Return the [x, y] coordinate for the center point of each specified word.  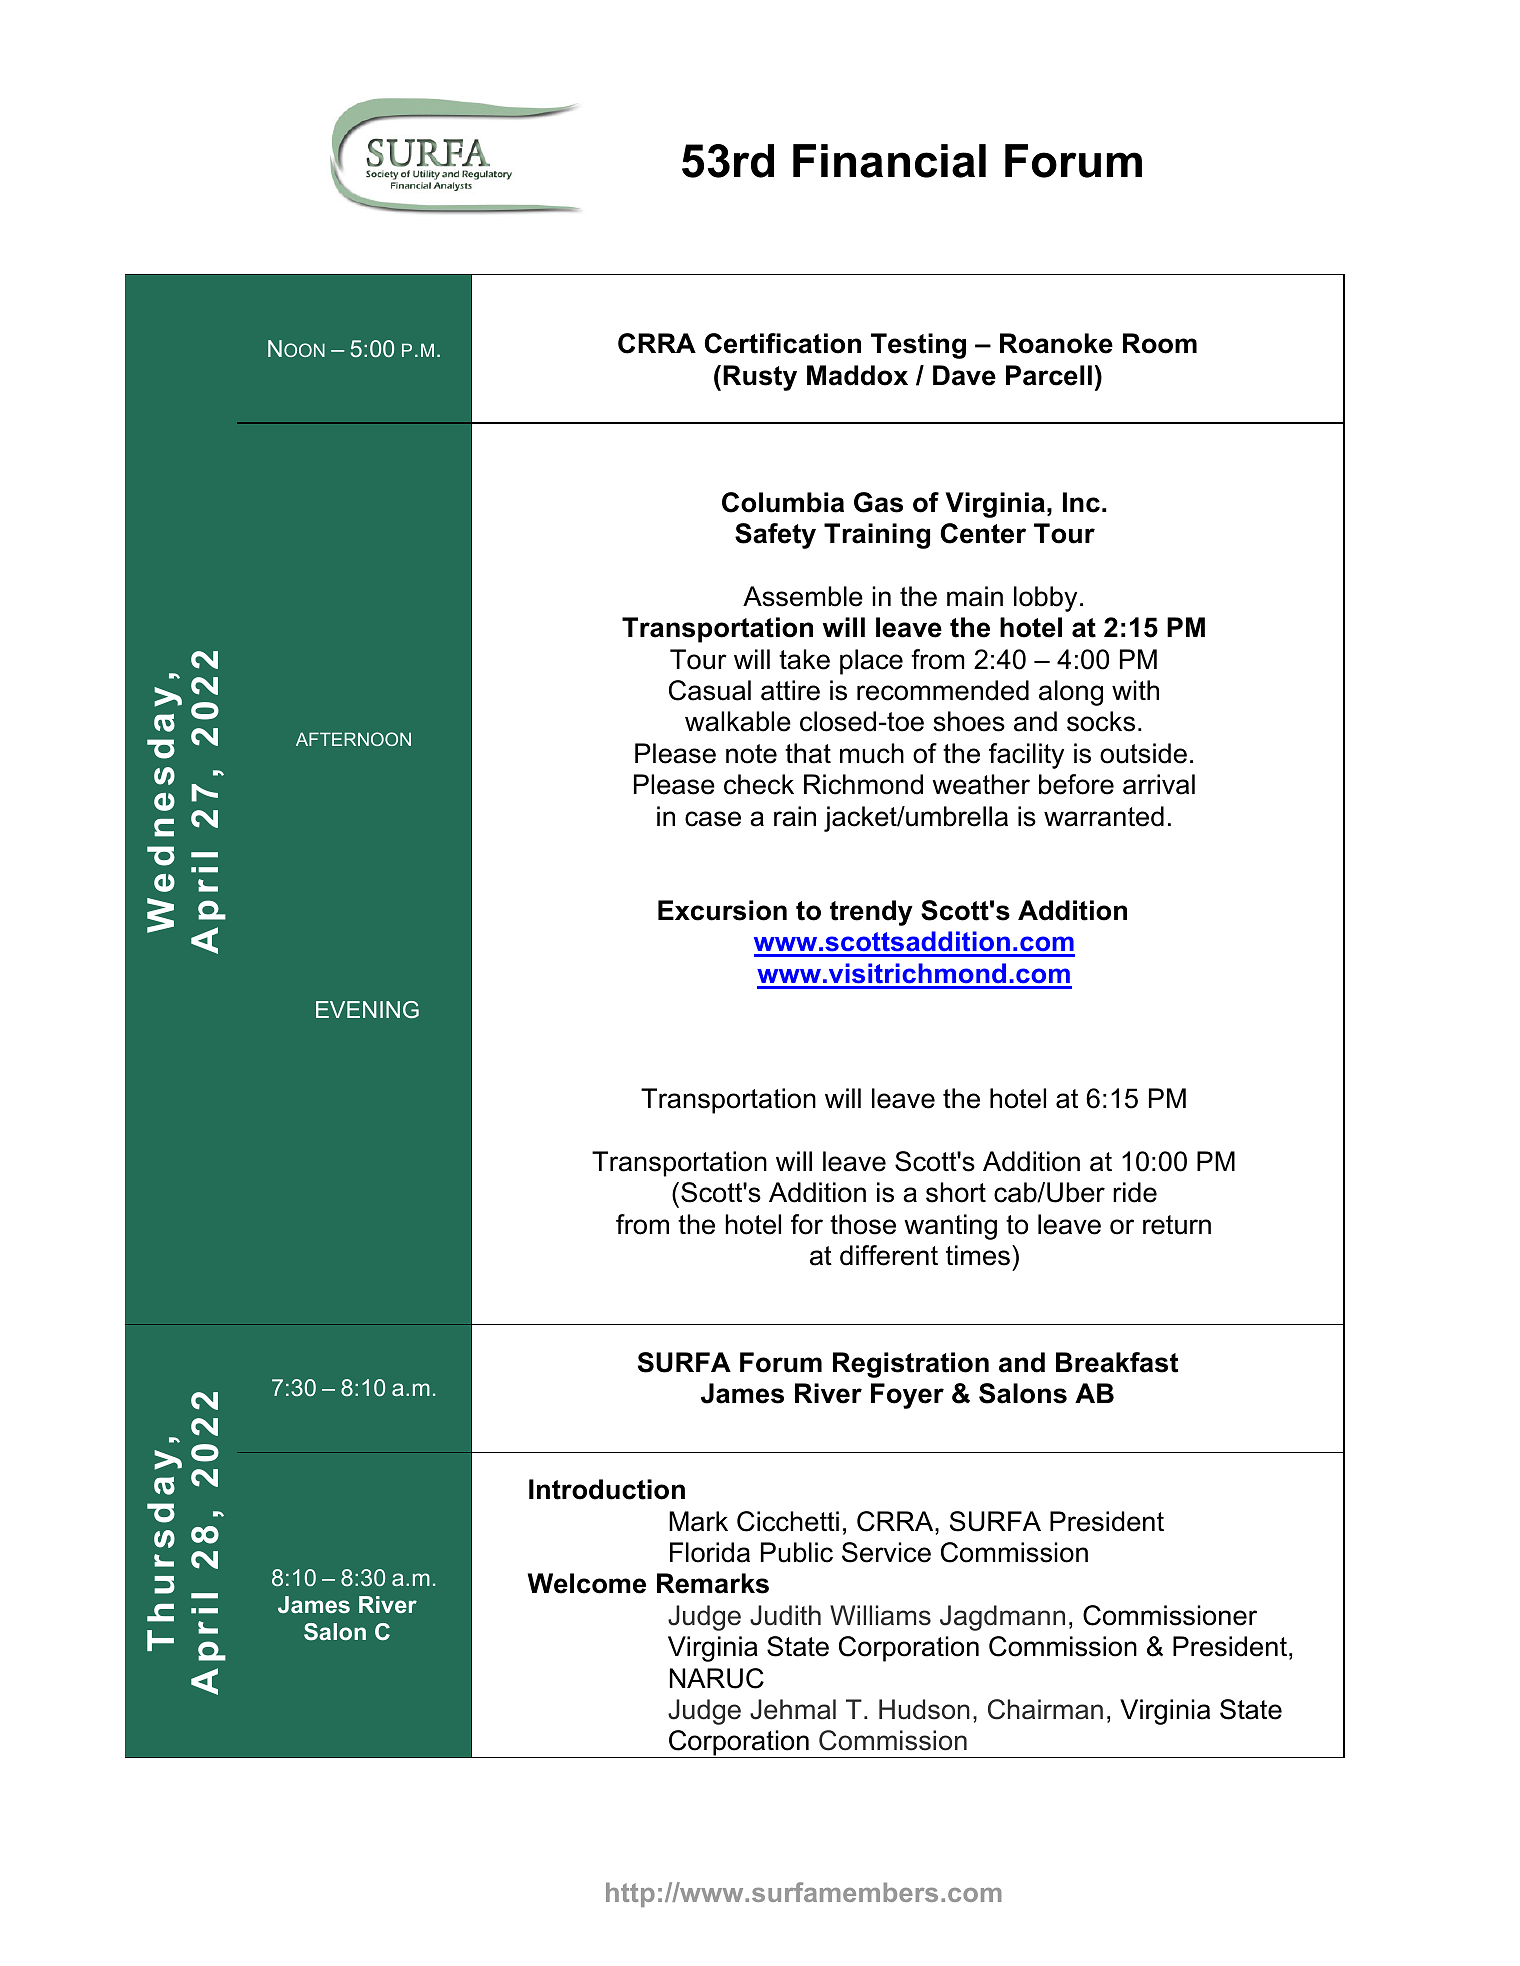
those [863, 1224]
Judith [785, 1615]
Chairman [1045, 1709]
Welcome [587, 1583]
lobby [1045, 599]
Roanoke [1056, 343]
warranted [1104, 816]
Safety [775, 536]
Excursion [722, 910]
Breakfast [1117, 1362]
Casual [710, 690]
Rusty [760, 378]
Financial [889, 161]
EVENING [367, 1010]
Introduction [607, 1489]
